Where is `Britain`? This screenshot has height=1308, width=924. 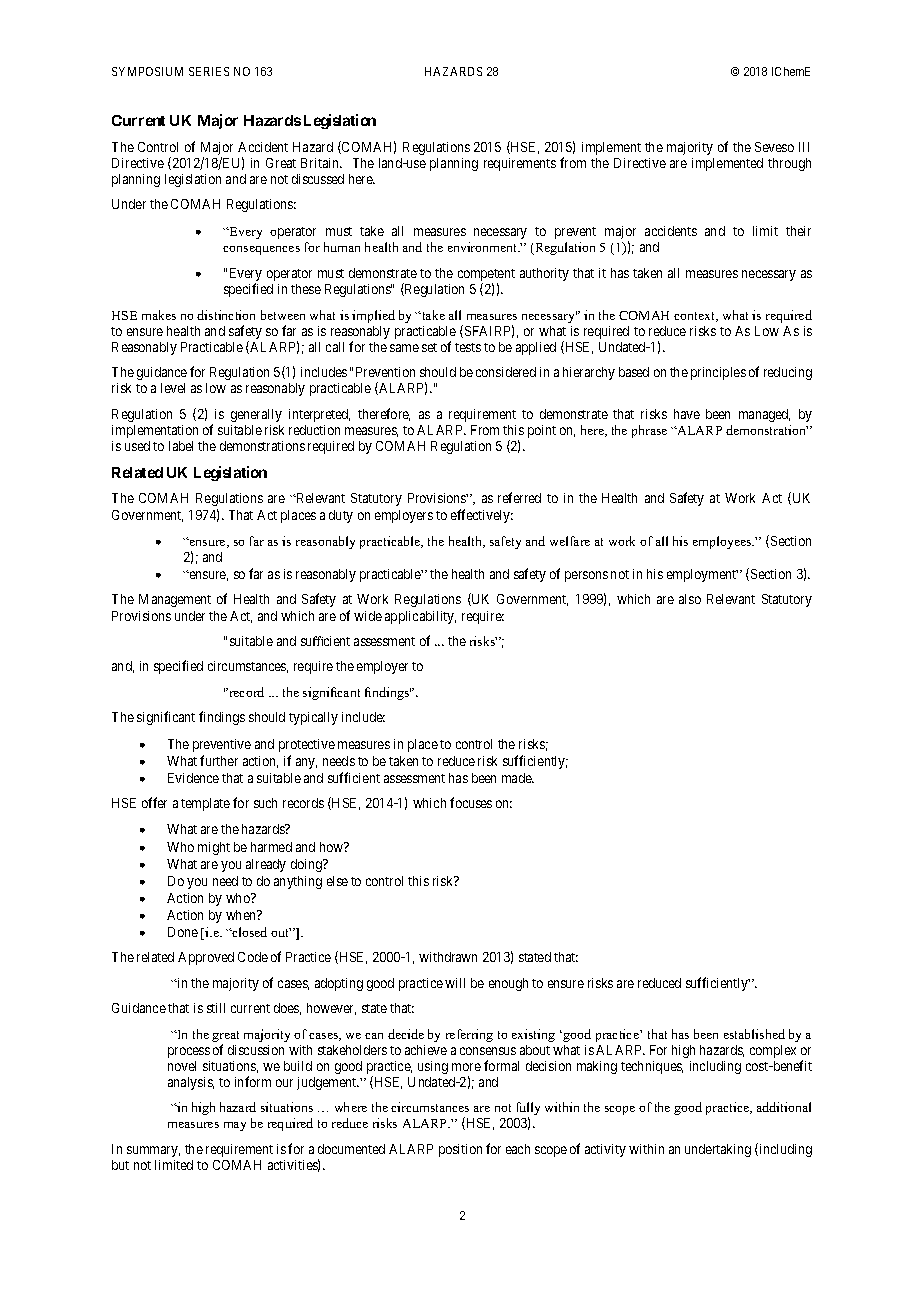
Britain is located at coordinates (321, 163).
